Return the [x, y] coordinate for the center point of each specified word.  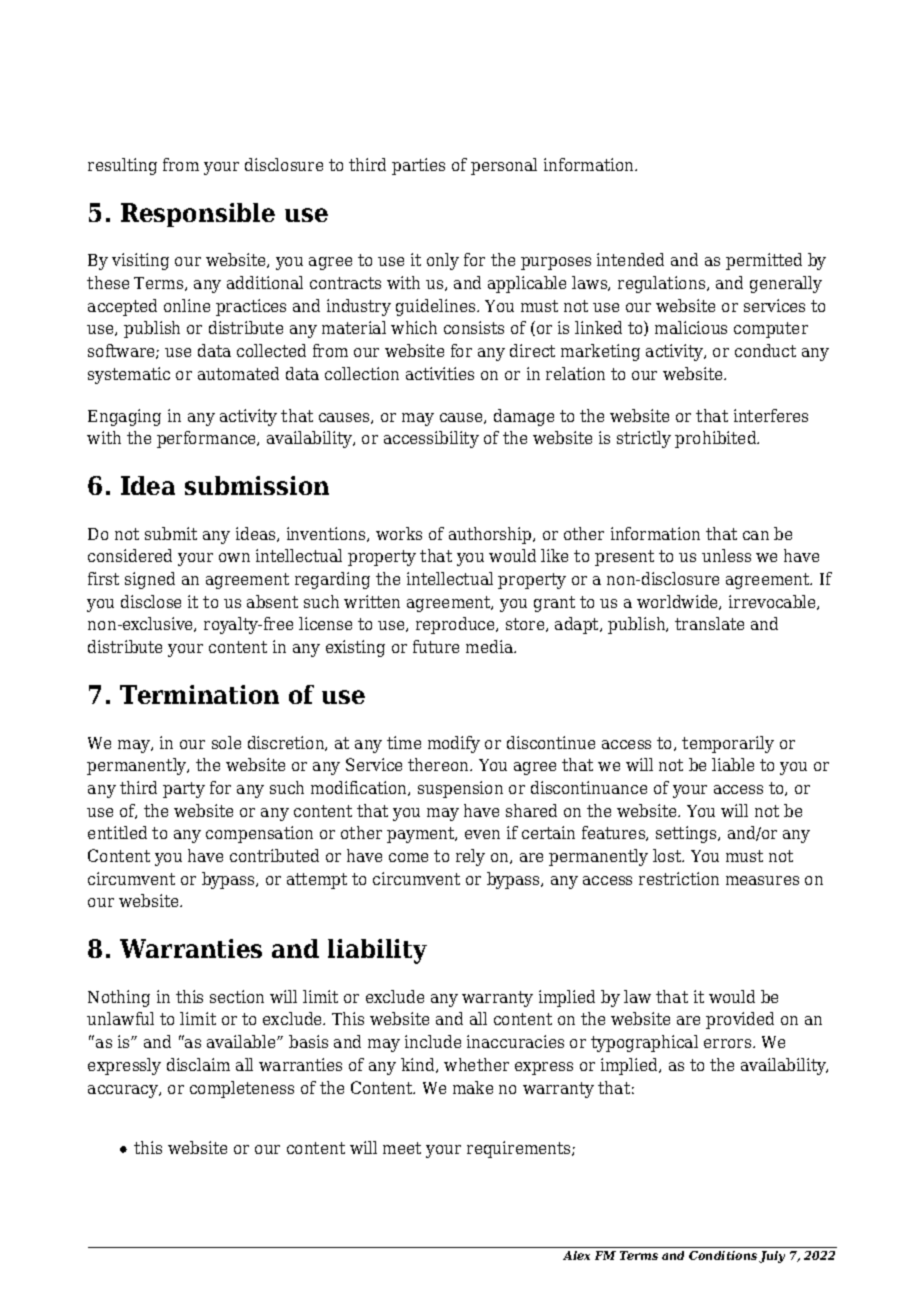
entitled [117, 832]
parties [418, 166]
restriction [679, 878]
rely [470, 857]
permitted [764, 261]
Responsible [198, 215]
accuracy [124, 1091]
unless [726, 555]
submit [171, 533]
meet [402, 1148]
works [399, 533]
